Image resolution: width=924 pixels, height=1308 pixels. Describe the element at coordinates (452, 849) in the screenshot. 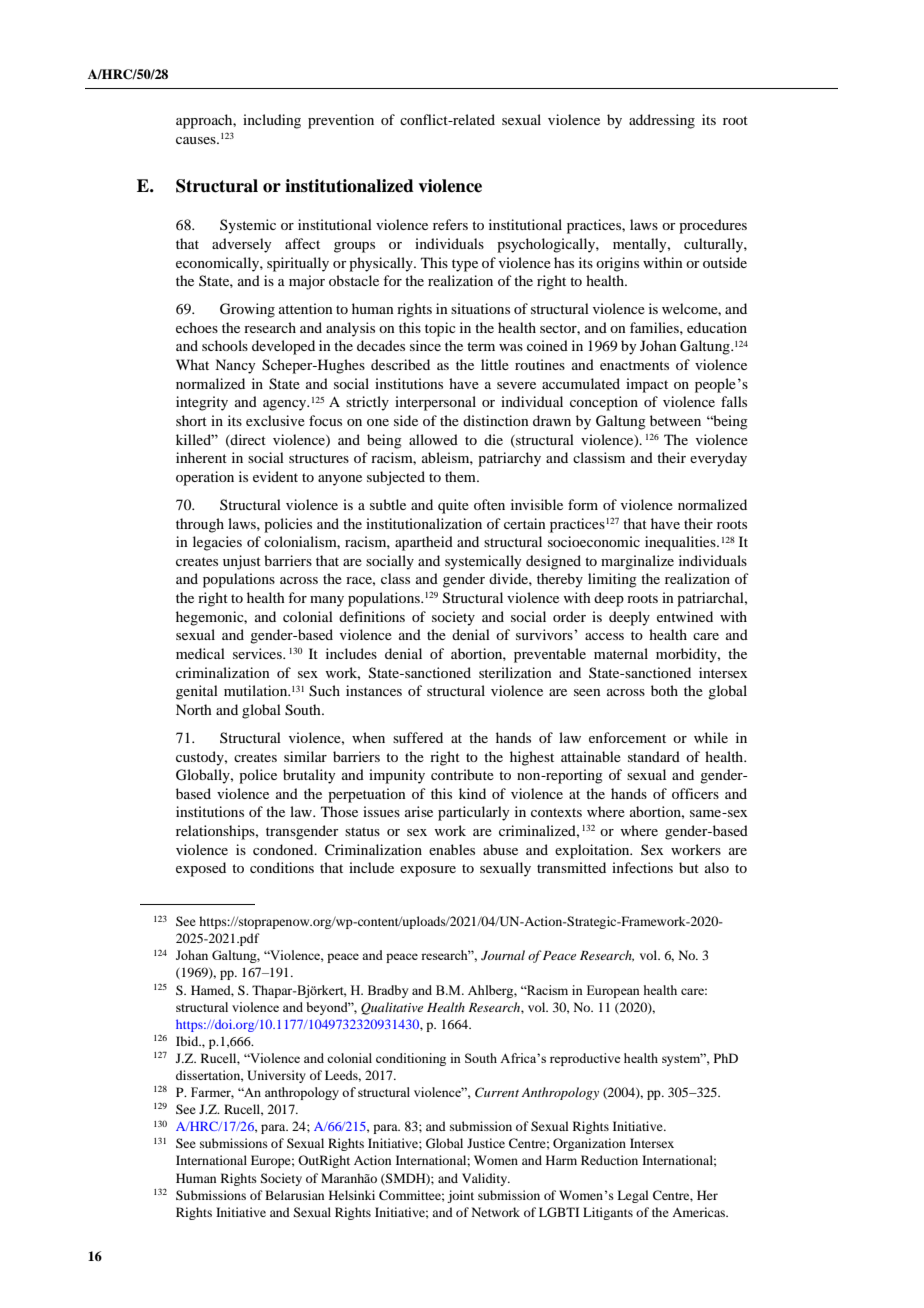

I see `enables` at that location.
